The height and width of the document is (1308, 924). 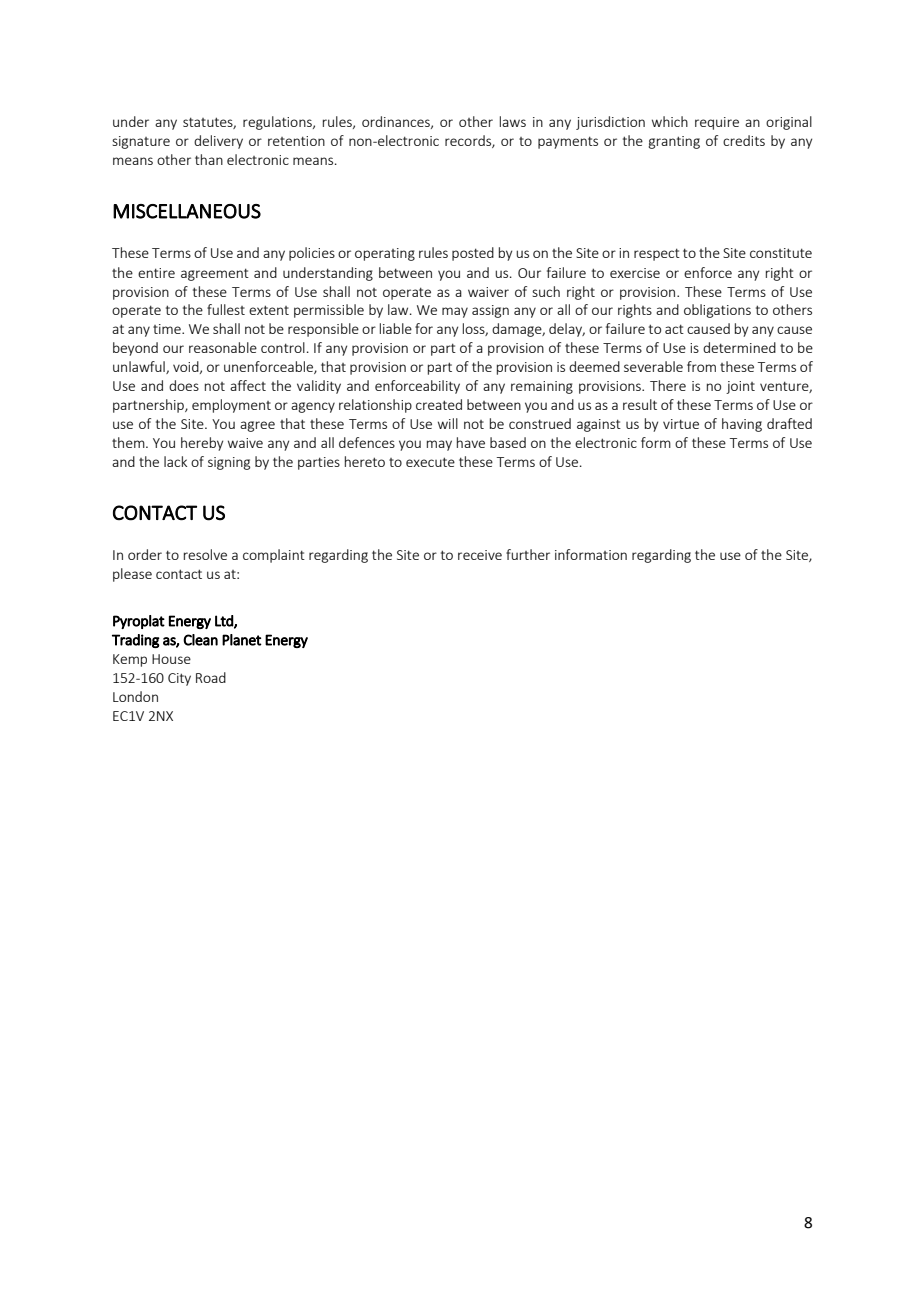 I want to click on virtue, so click(x=681, y=424).
